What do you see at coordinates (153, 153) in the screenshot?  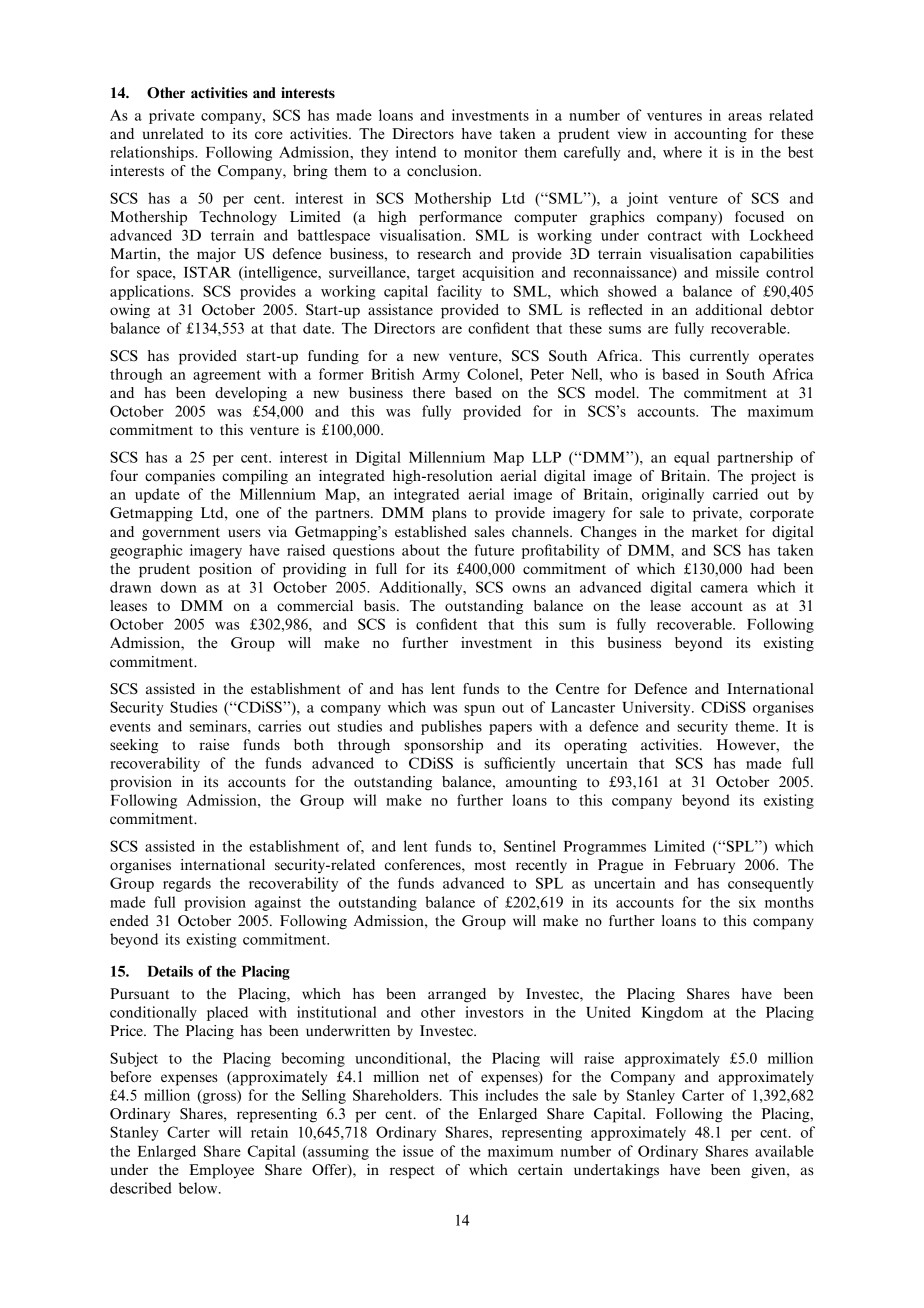 I see `relationships` at bounding box center [153, 153].
